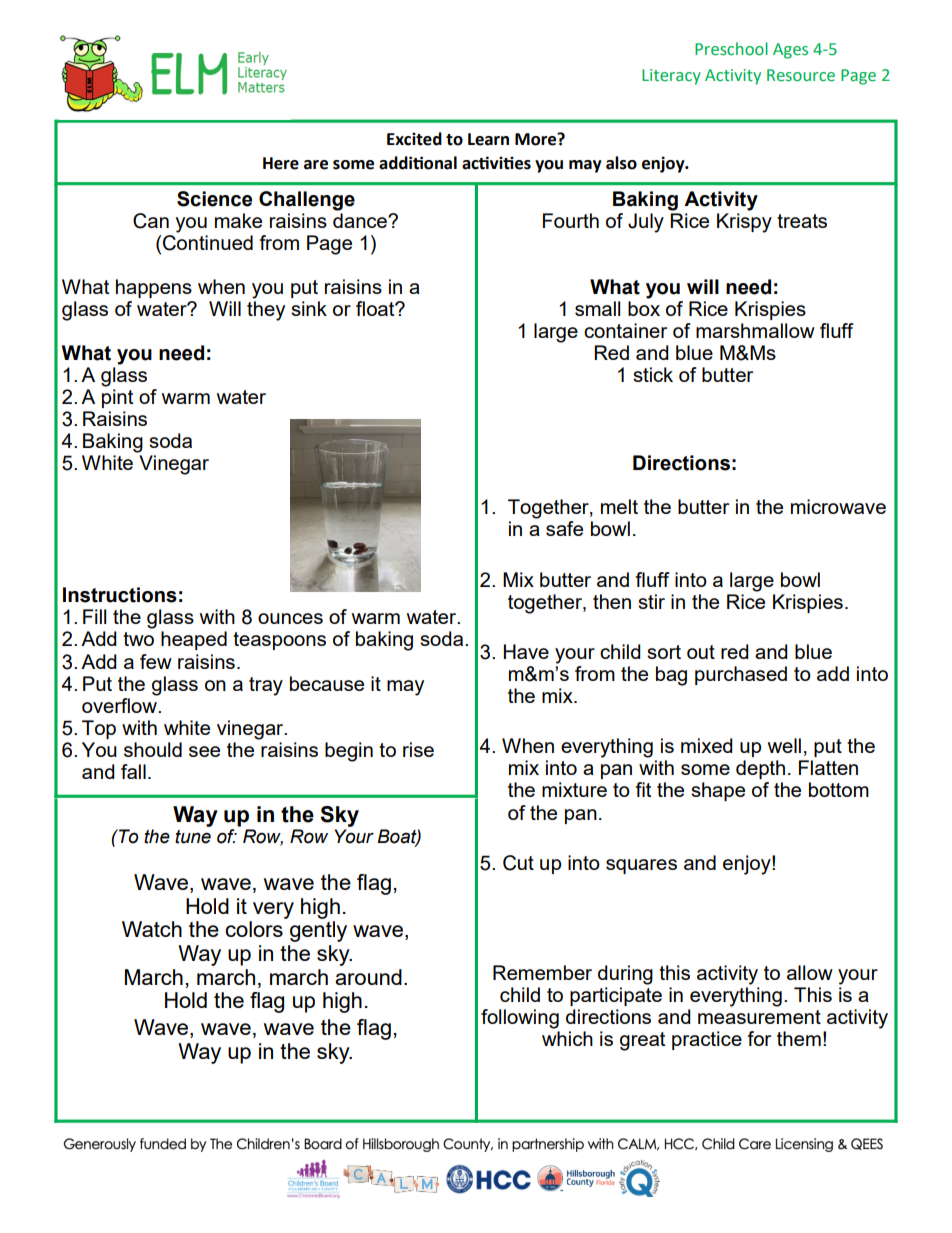  What do you see at coordinates (194, 640) in the screenshot?
I see `heaped` at bounding box center [194, 640].
